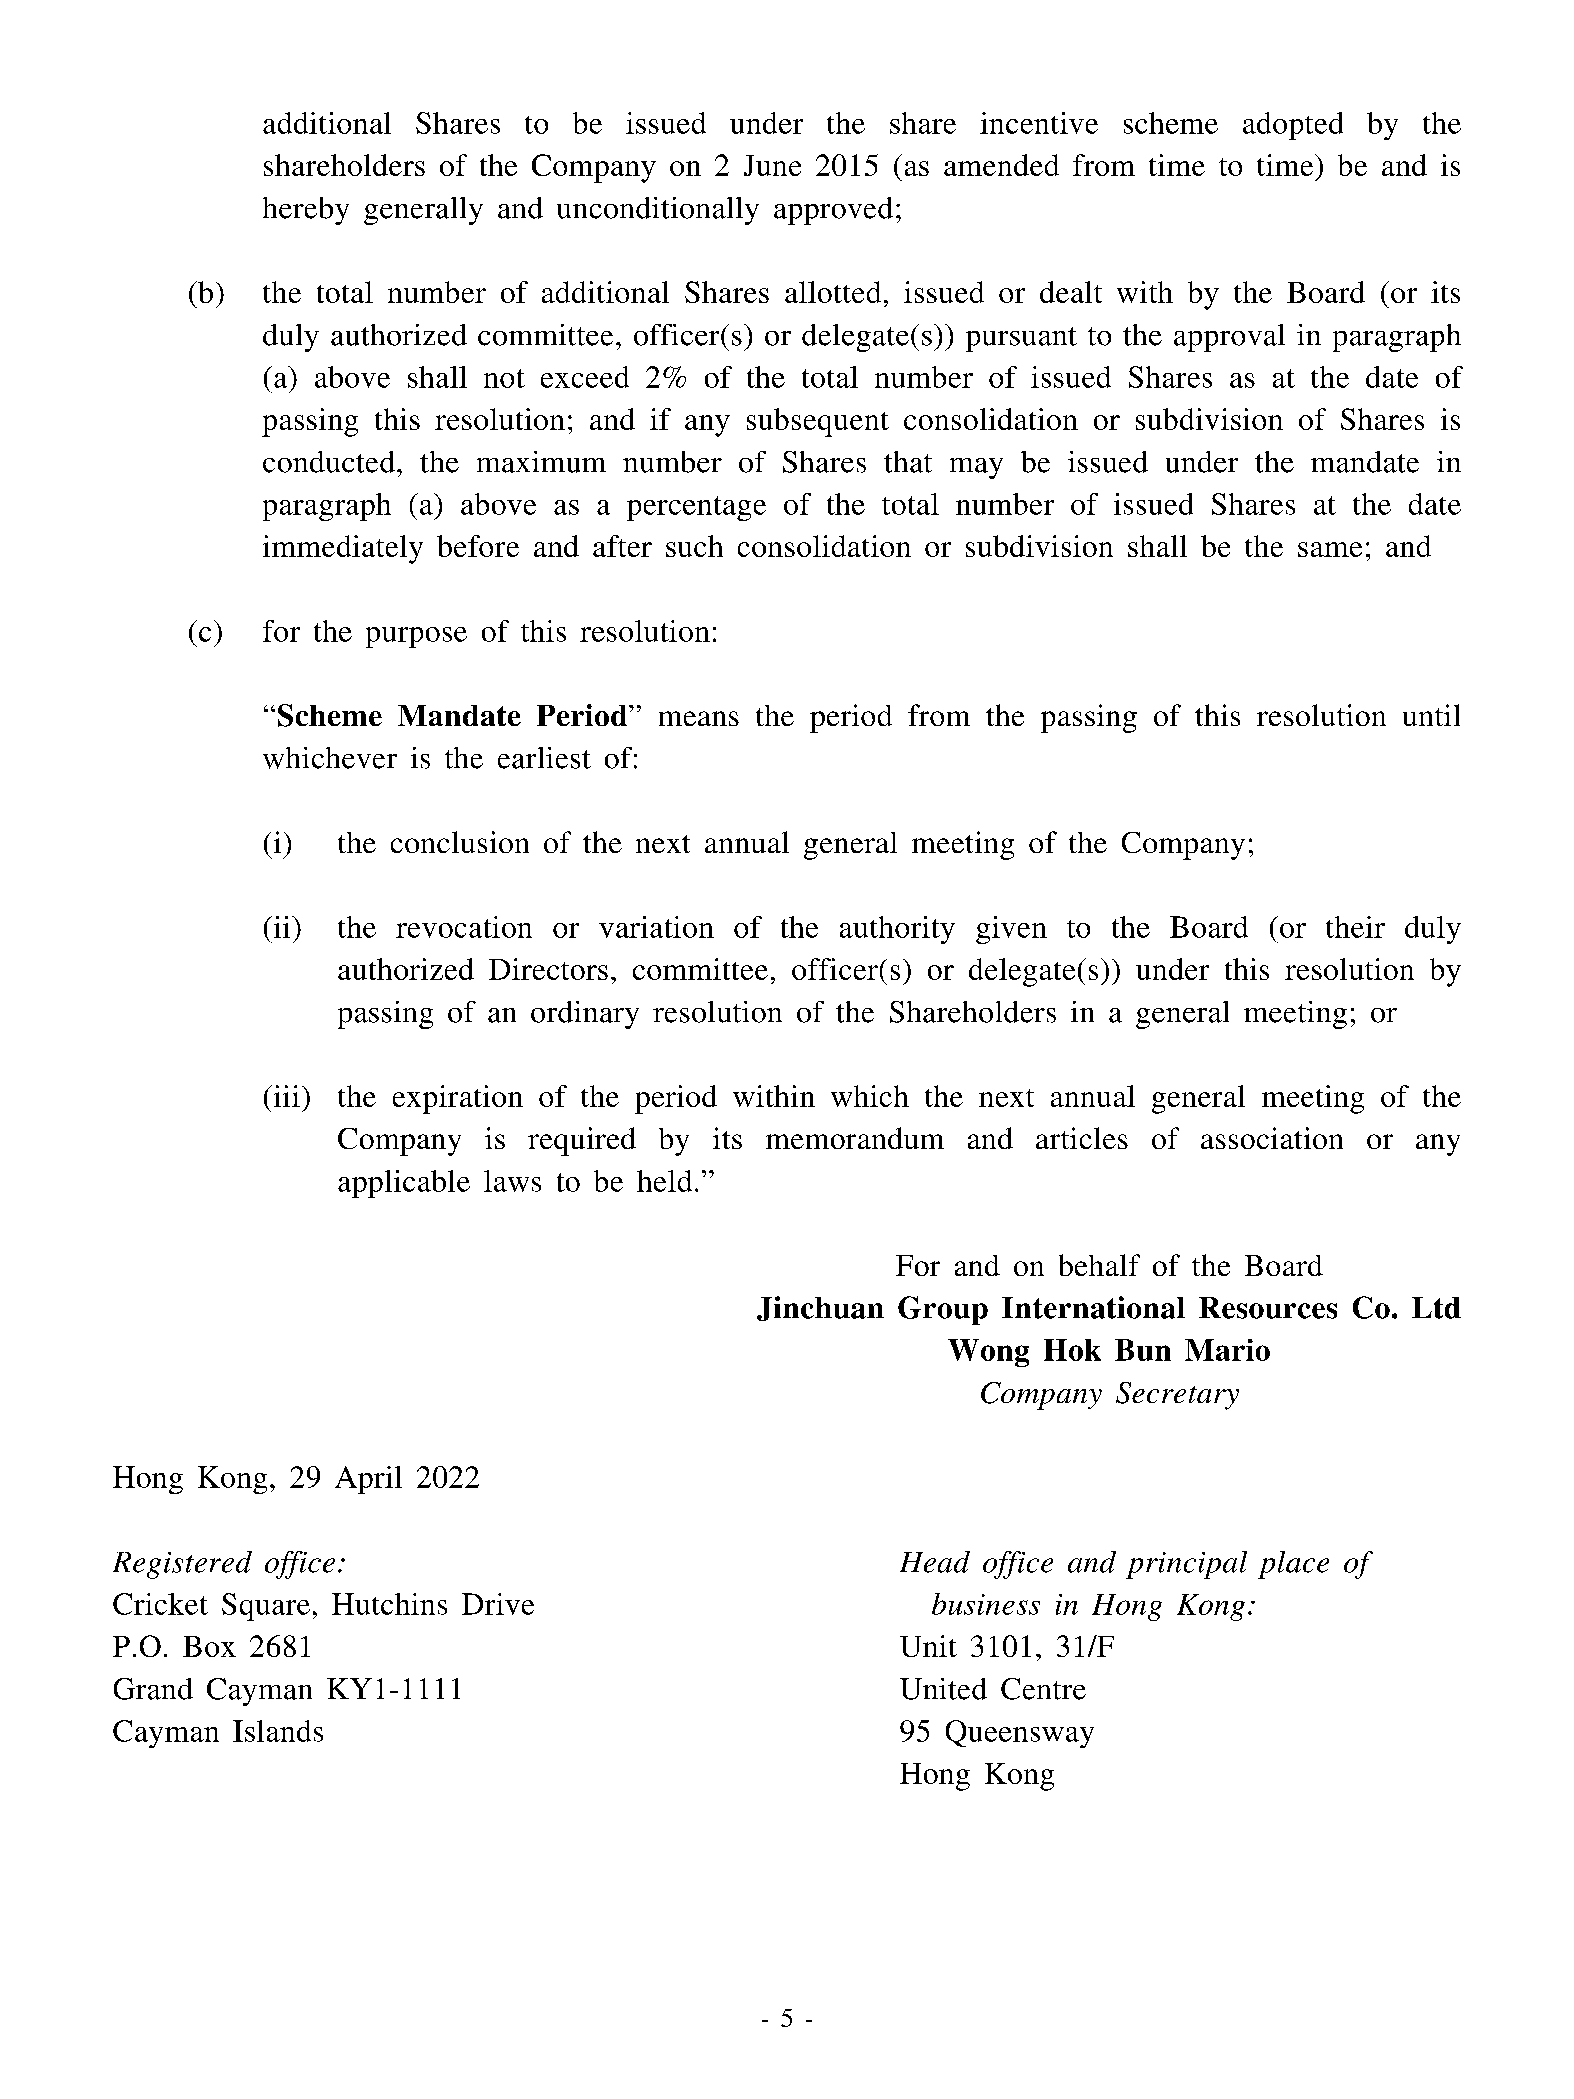 The height and width of the screenshot is (2099, 1574). What do you see at coordinates (306, 211) in the screenshot?
I see `hereby` at bounding box center [306, 211].
